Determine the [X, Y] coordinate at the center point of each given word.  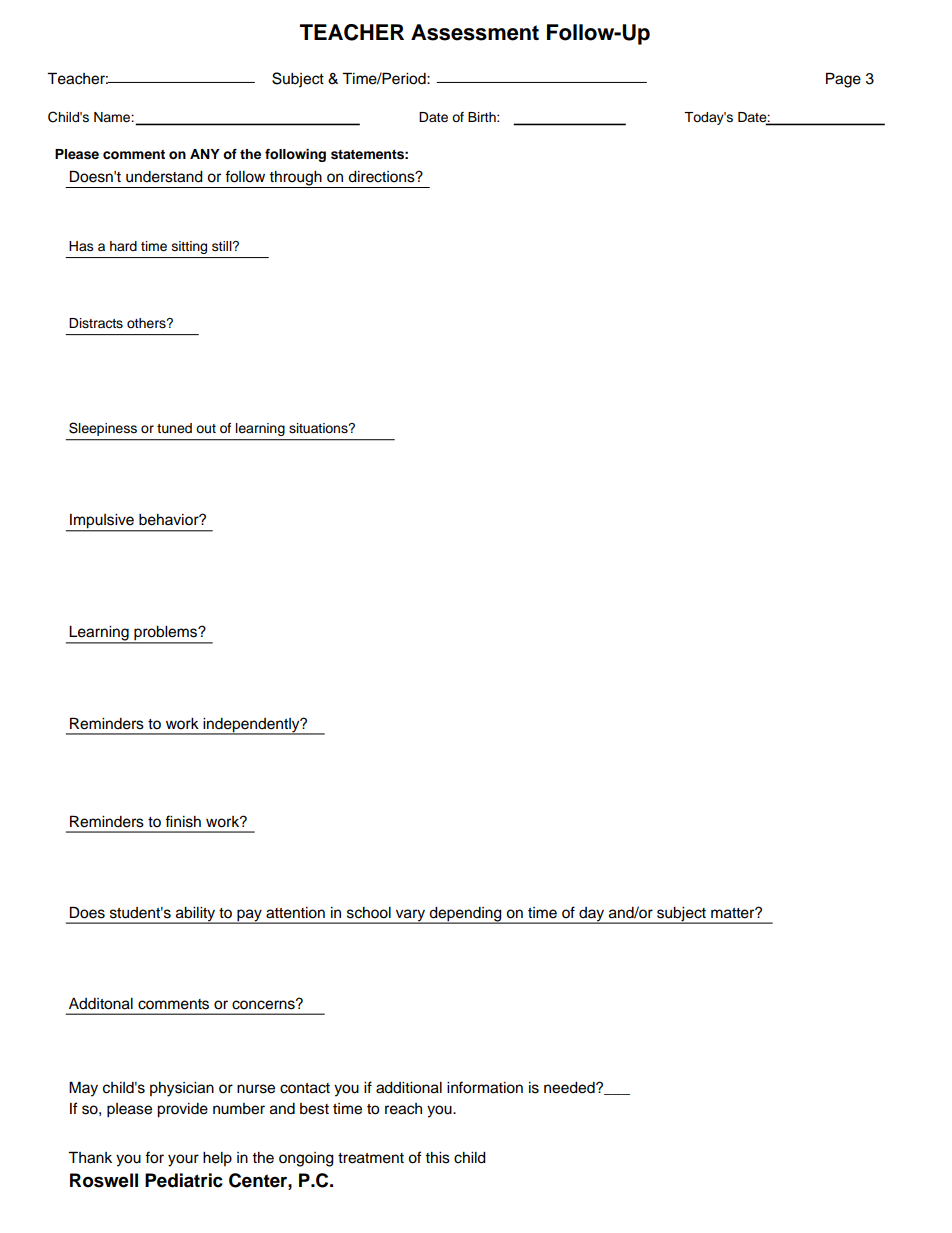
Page [843, 80]
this [437, 1158]
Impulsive [102, 522]
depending [466, 915]
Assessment [475, 32]
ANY [205, 154]
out [206, 428]
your [183, 1160]
